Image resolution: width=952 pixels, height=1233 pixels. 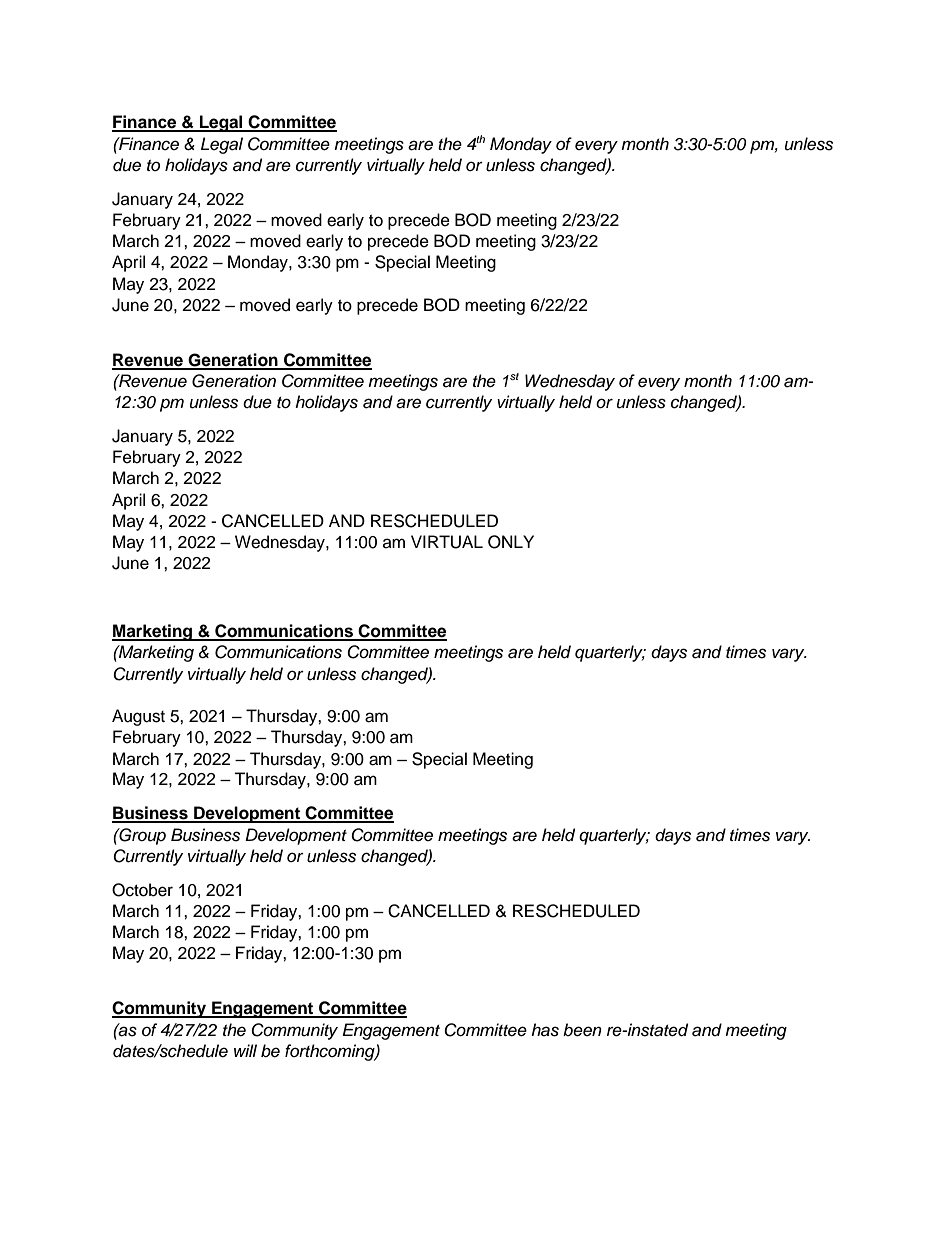 What do you see at coordinates (545, 1030) in the page?
I see `has` at bounding box center [545, 1030].
